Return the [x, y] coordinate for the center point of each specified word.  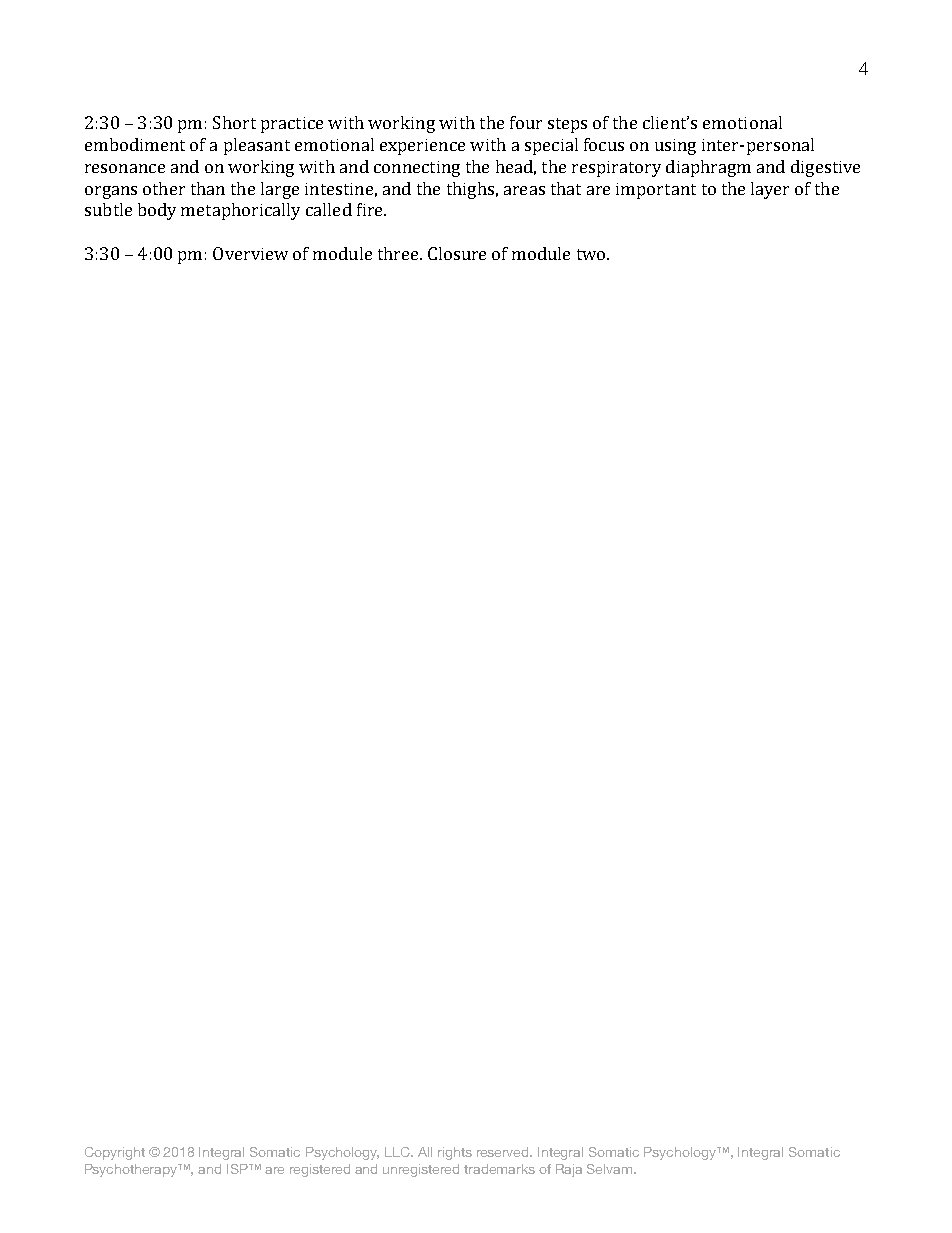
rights [455, 1153]
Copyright [115, 1153]
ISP [238, 1169]
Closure [457, 253]
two [592, 254]
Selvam [611, 1169]
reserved [504, 1152]
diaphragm [708, 168]
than [208, 188]
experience [422, 147]
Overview [250, 253]
